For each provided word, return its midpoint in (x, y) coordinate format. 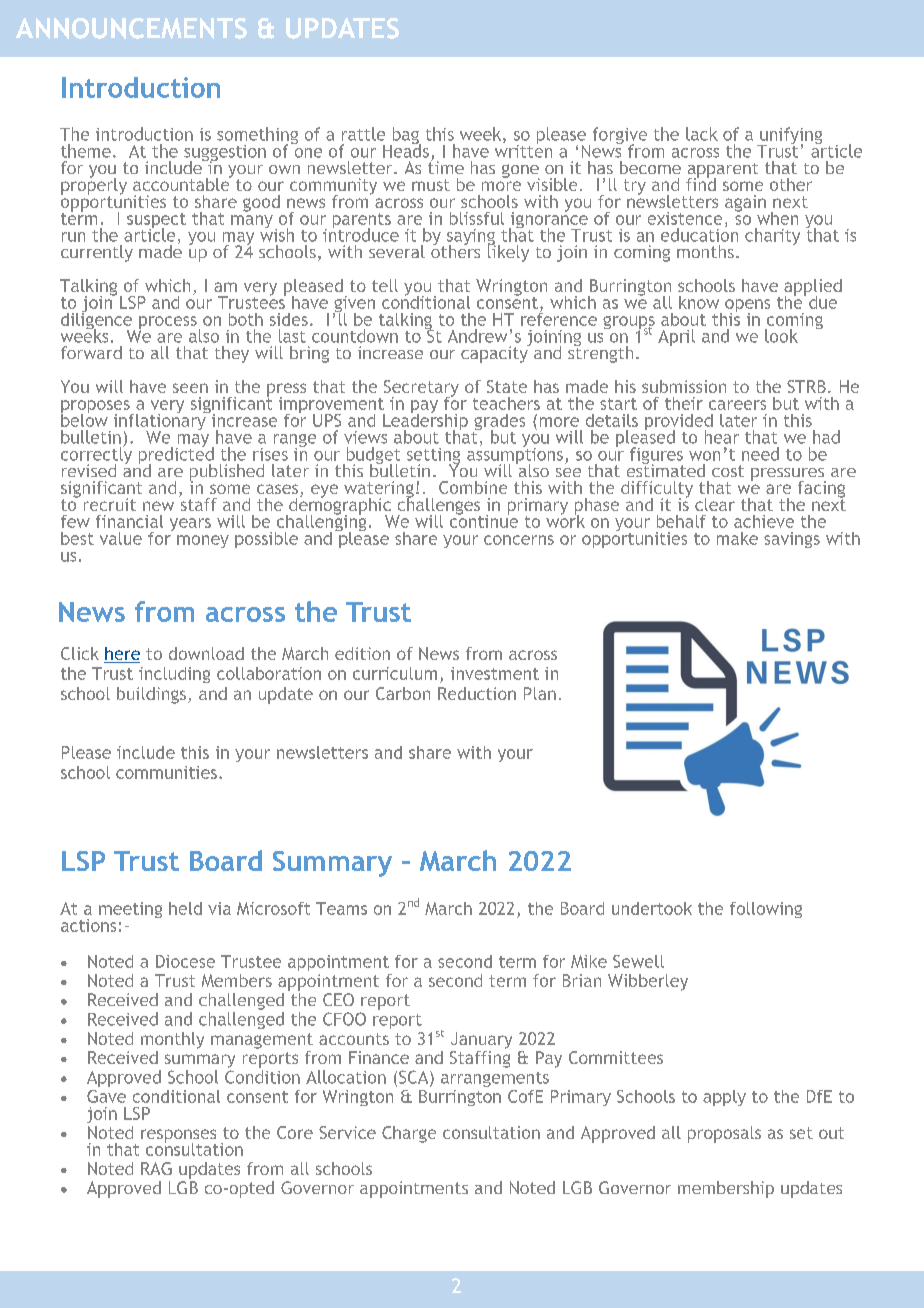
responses (178, 1137)
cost (728, 471)
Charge (409, 1134)
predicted (176, 455)
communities (166, 772)
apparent (723, 171)
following (766, 910)
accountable (182, 183)
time (446, 166)
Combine (473, 487)
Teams (341, 908)
